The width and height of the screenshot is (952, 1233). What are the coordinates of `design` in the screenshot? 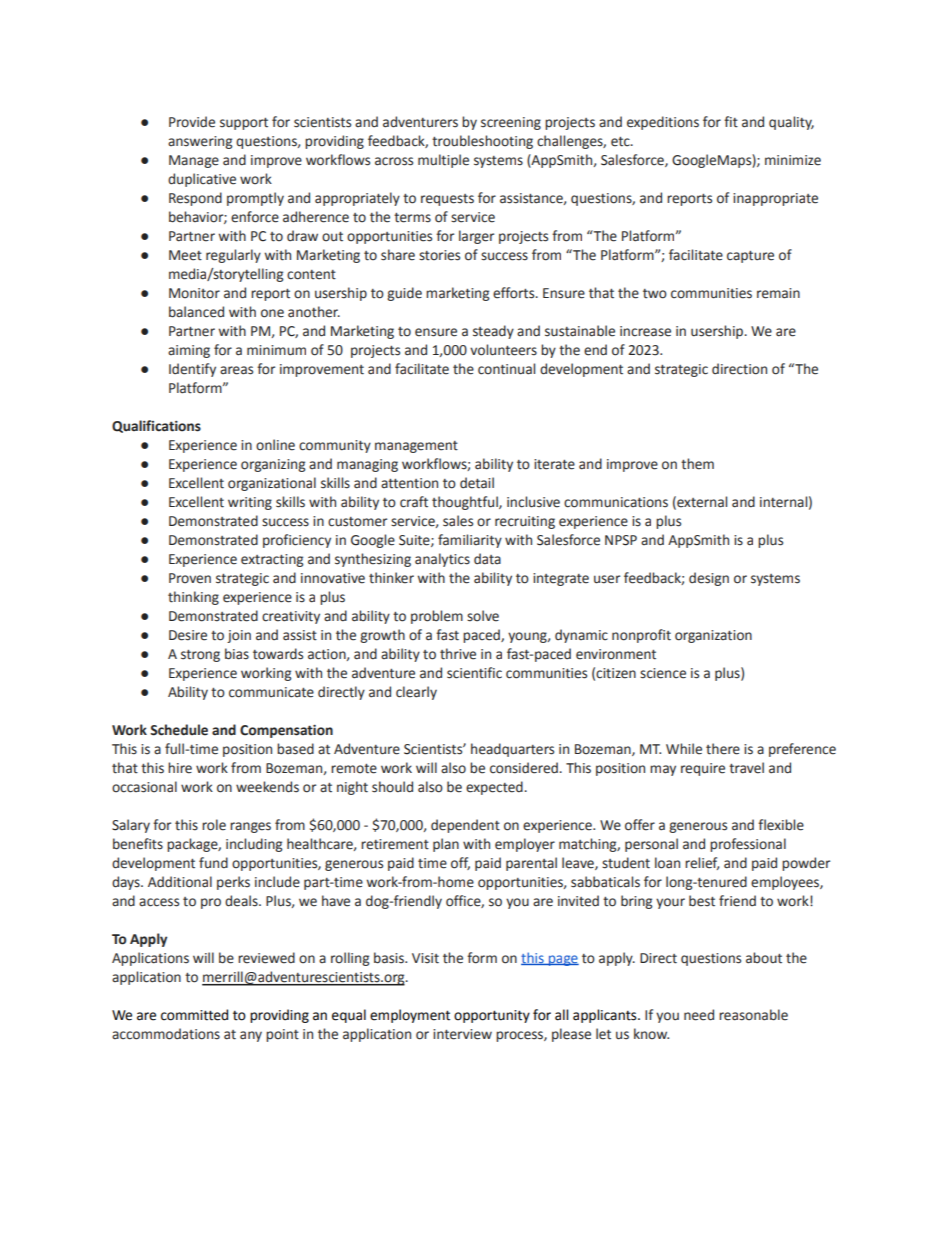 It's located at (709, 579).
